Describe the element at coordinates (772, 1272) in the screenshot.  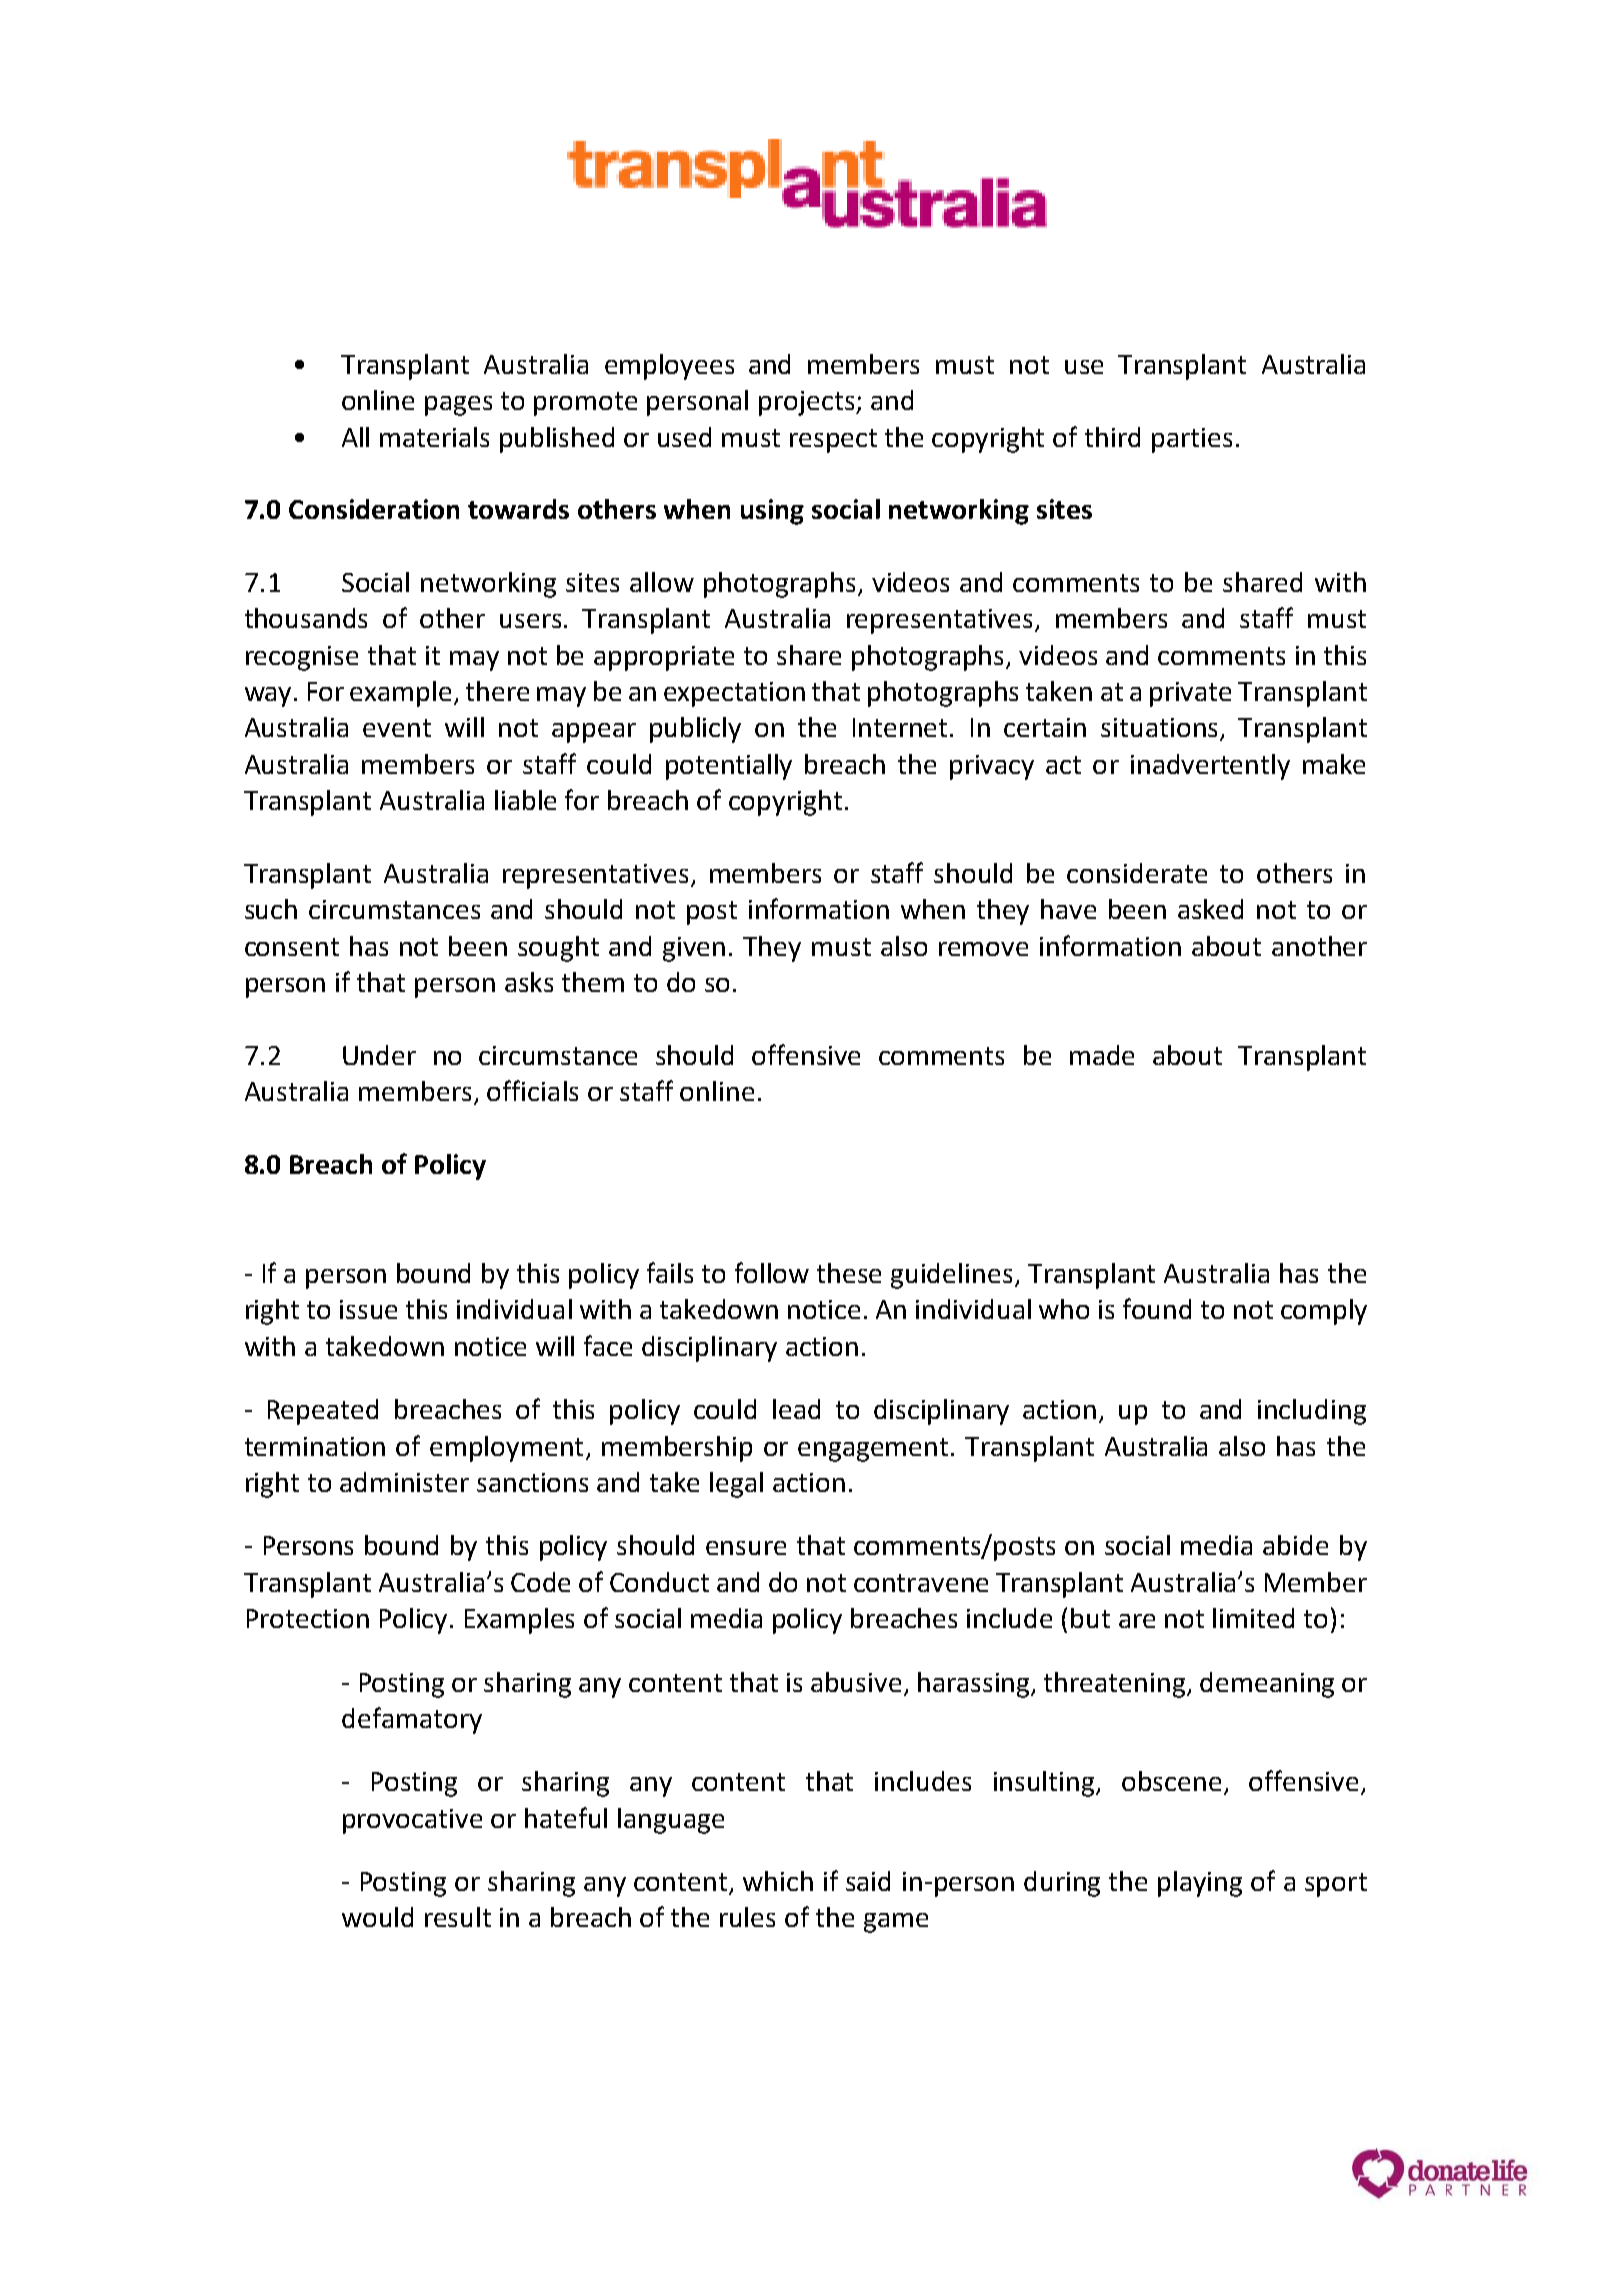
I see `follow` at that location.
